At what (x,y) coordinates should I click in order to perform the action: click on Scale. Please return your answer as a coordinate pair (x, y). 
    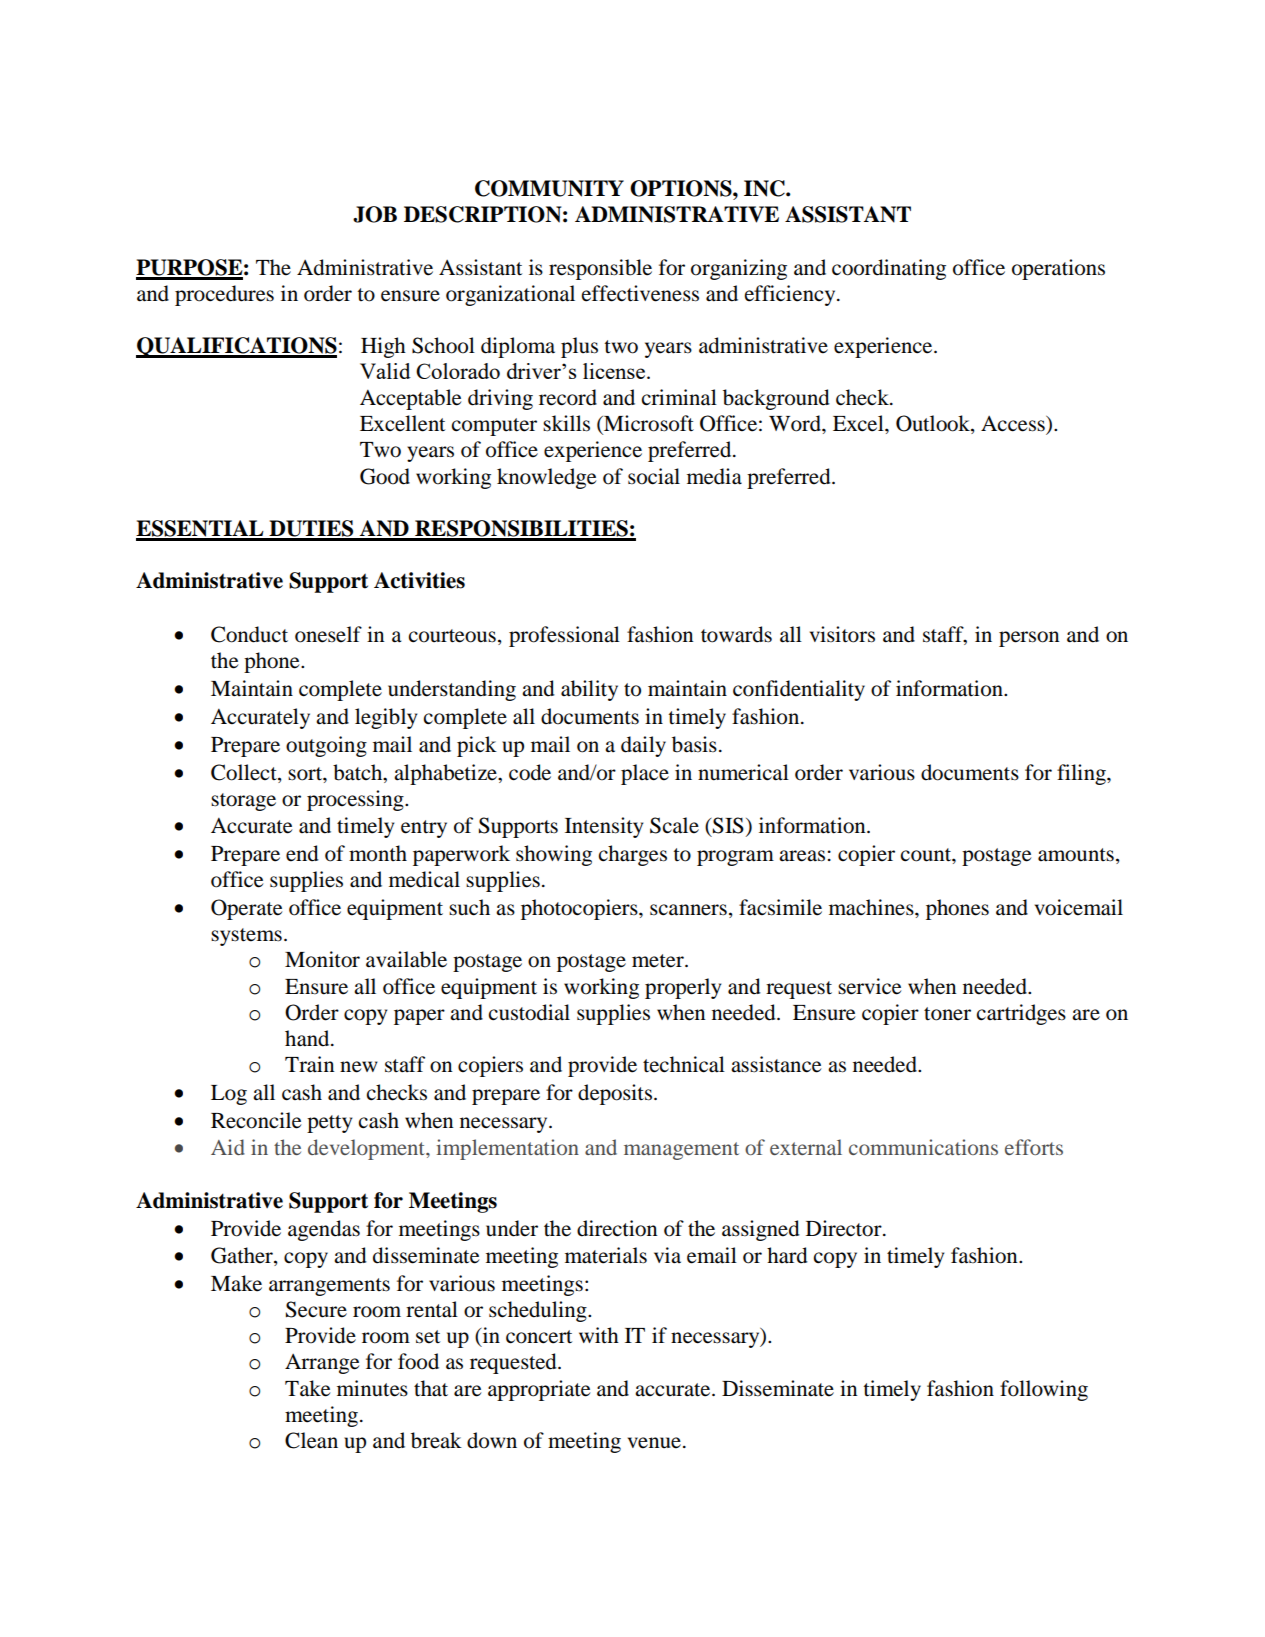
    Looking at the image, I should click on (674, 825).
